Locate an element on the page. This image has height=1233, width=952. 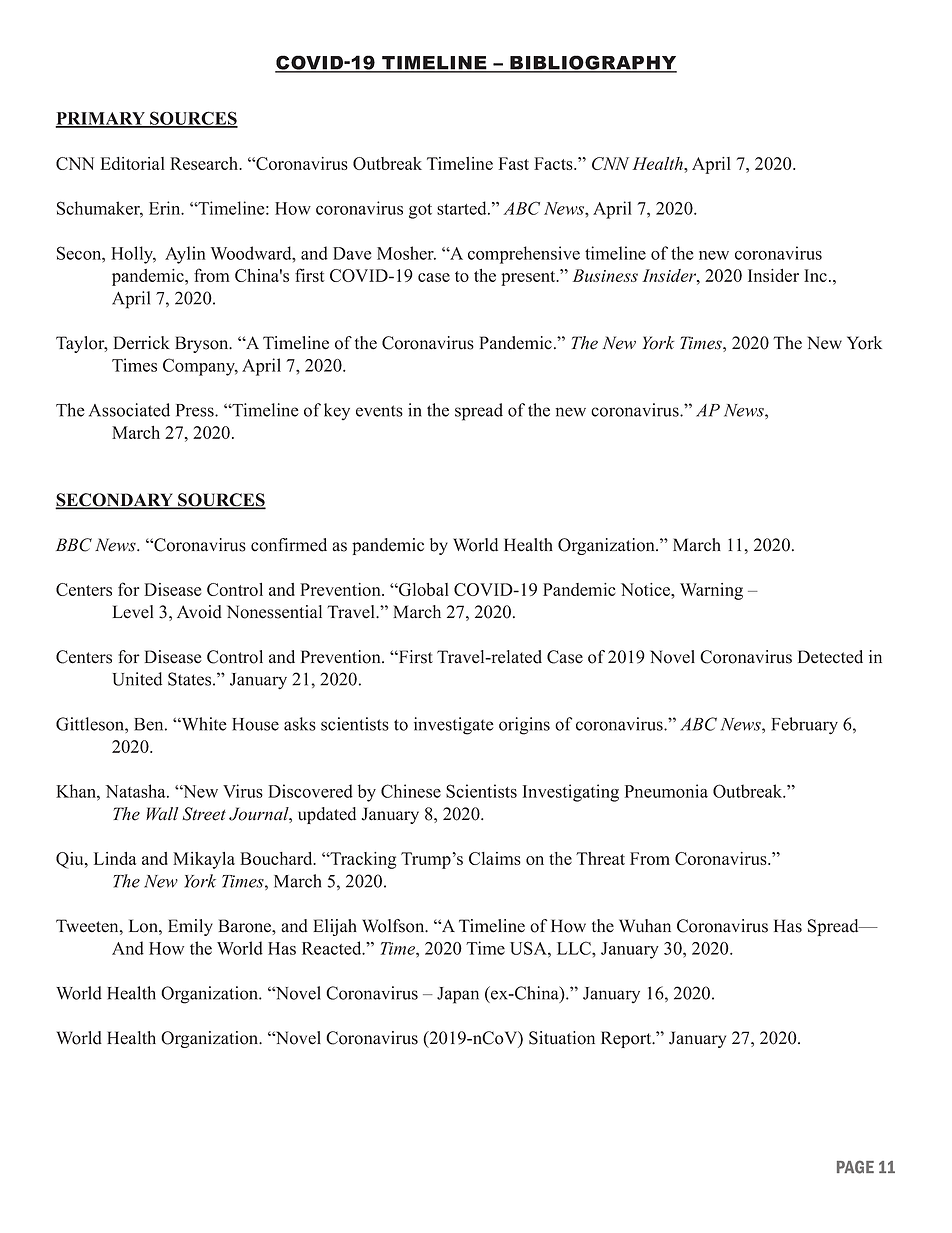
Warning is located at coordinates (711, 591).
